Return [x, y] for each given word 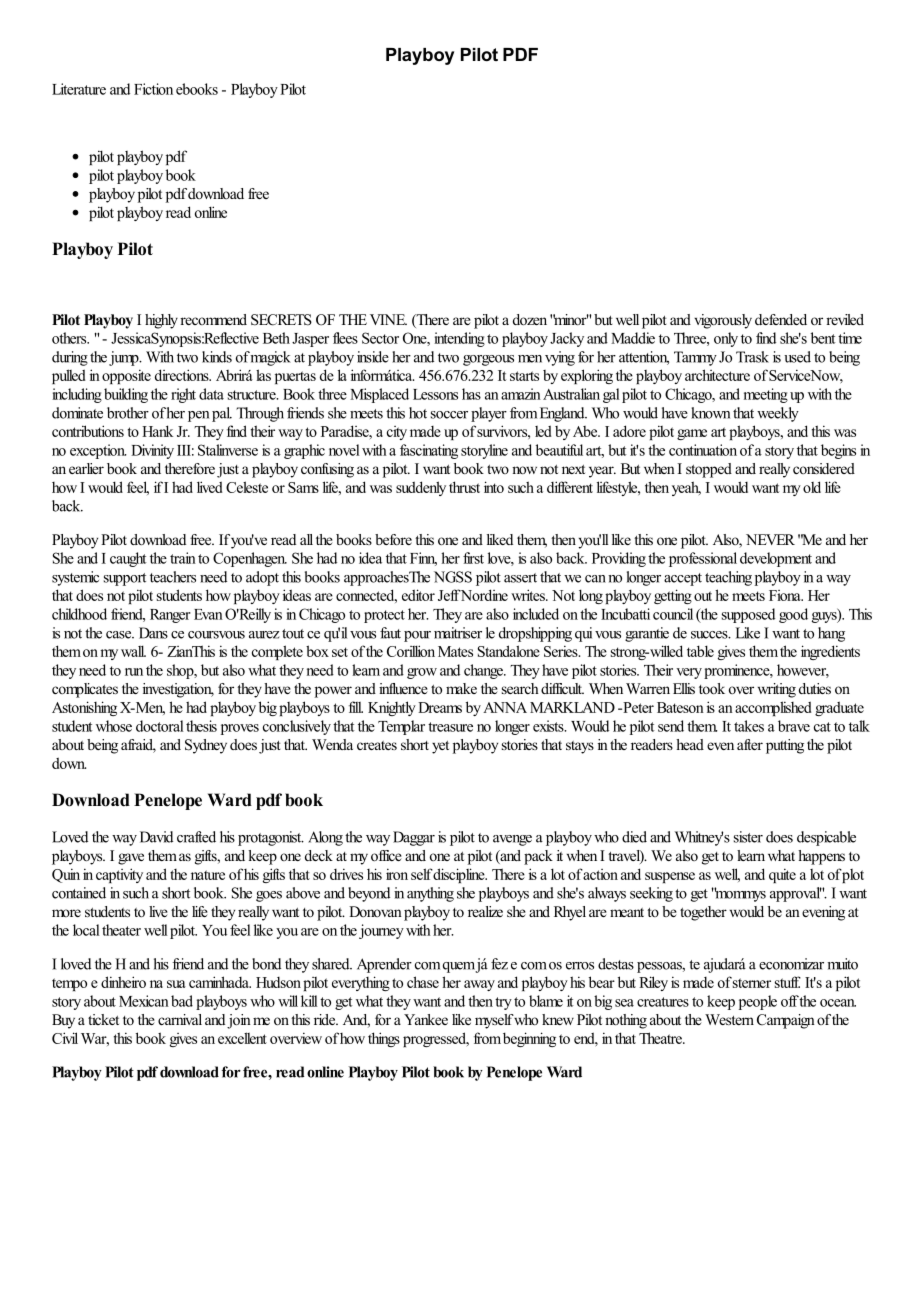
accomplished [773, 708]
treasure [450, 727]
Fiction [153, 89]
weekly [778, 414]
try [503, 1003]
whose [114, 726]
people [758, 1002]
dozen [530, 319]
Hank [157, 431]
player [489, 414]
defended [781, 319]
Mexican [144, 1001]
